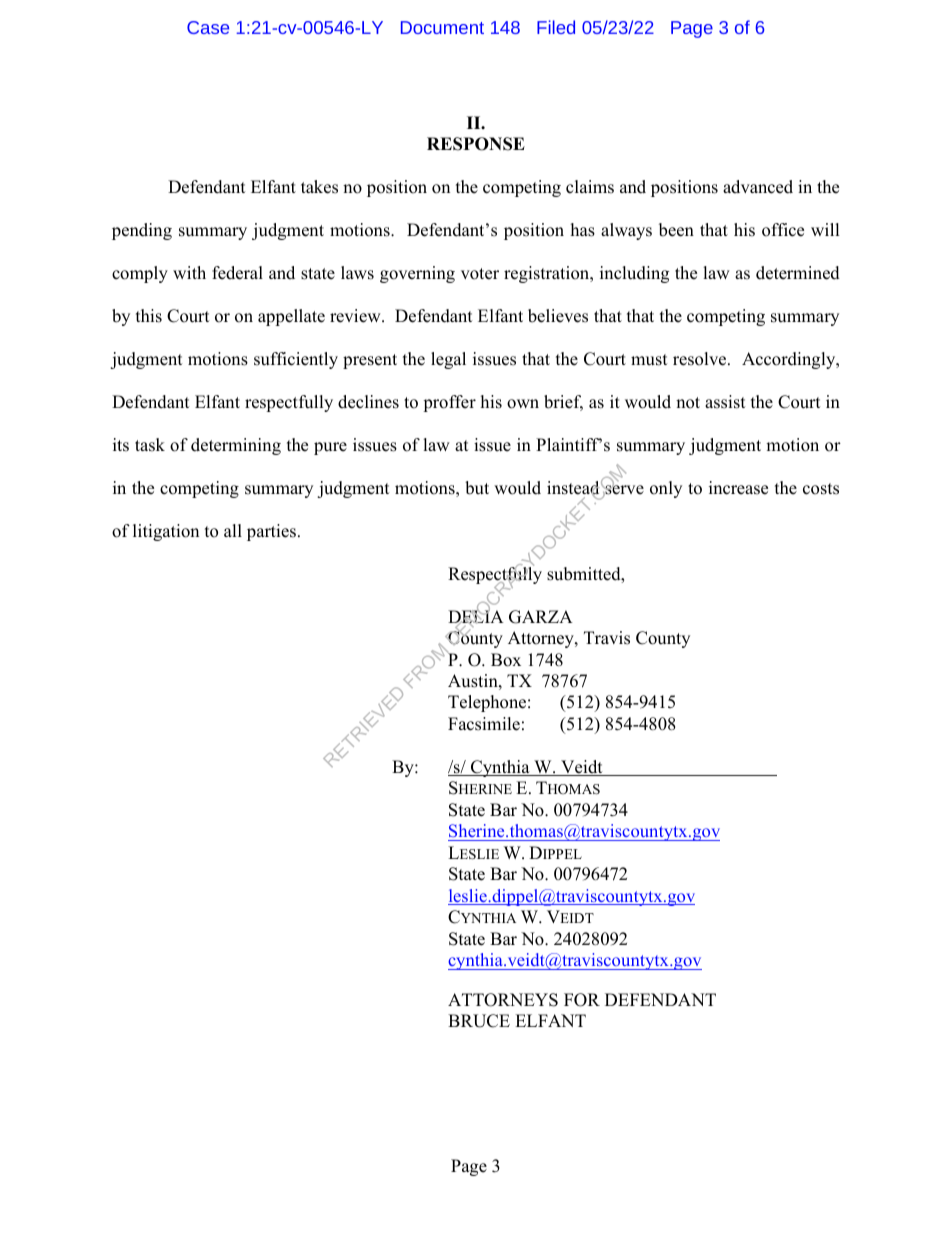  I want to click on BRUCE, so click(479, 1021).
